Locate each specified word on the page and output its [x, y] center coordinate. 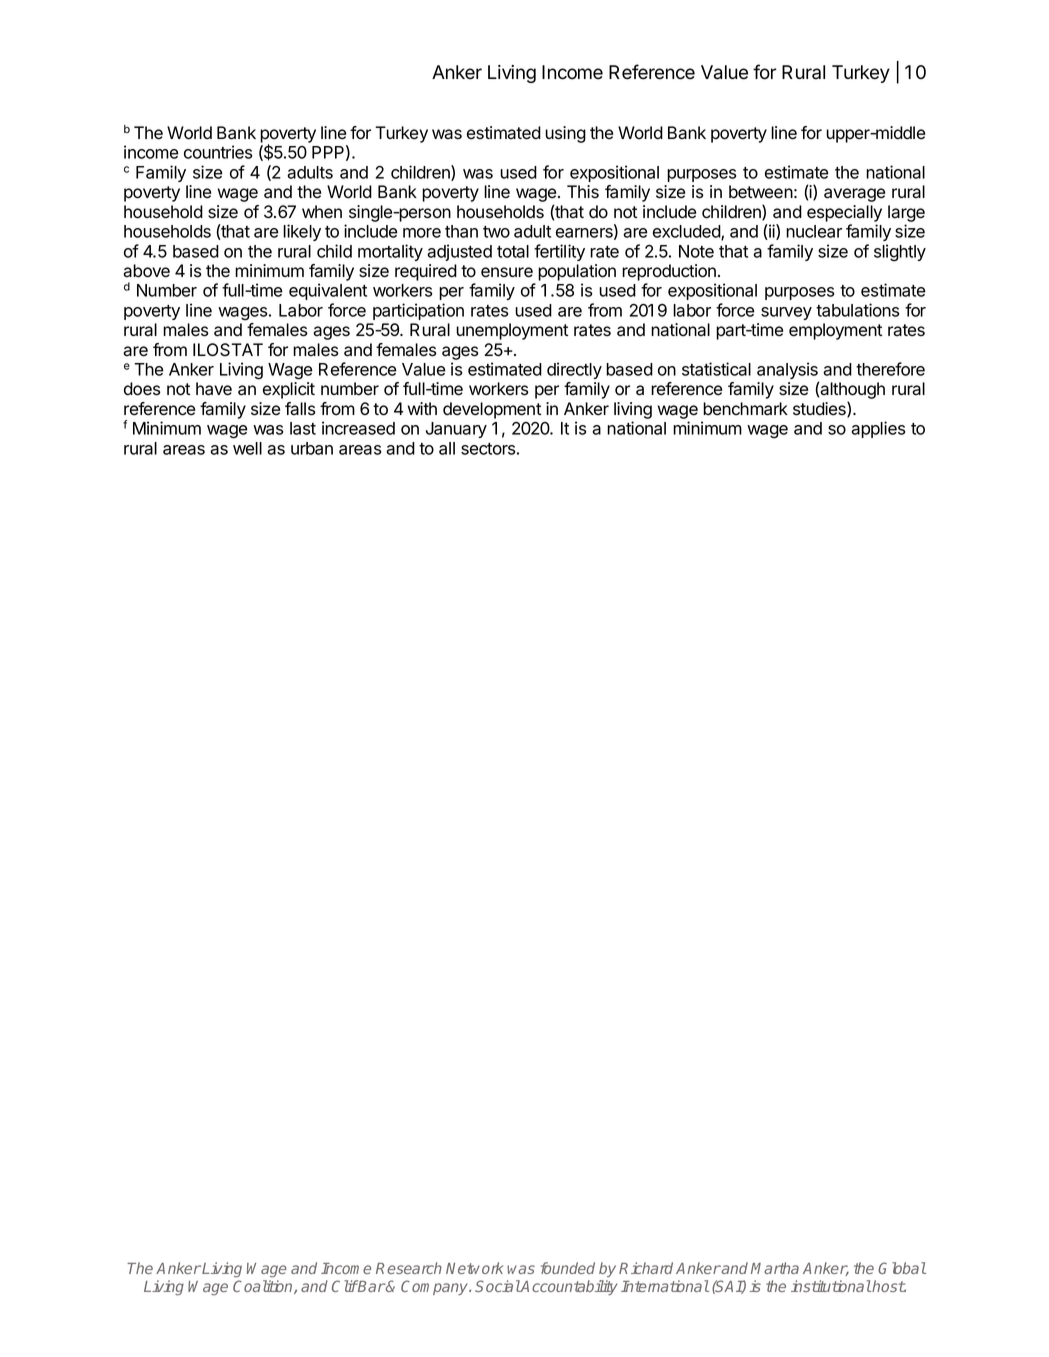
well [247, 448]
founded [568, 1268]
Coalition [264, 1287]
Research [409, 1268]
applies [878, 429]
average [854, 195]
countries [218, 152]
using [565, 134]
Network [474, 1268]
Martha [775, 1268]
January [456, 430]
